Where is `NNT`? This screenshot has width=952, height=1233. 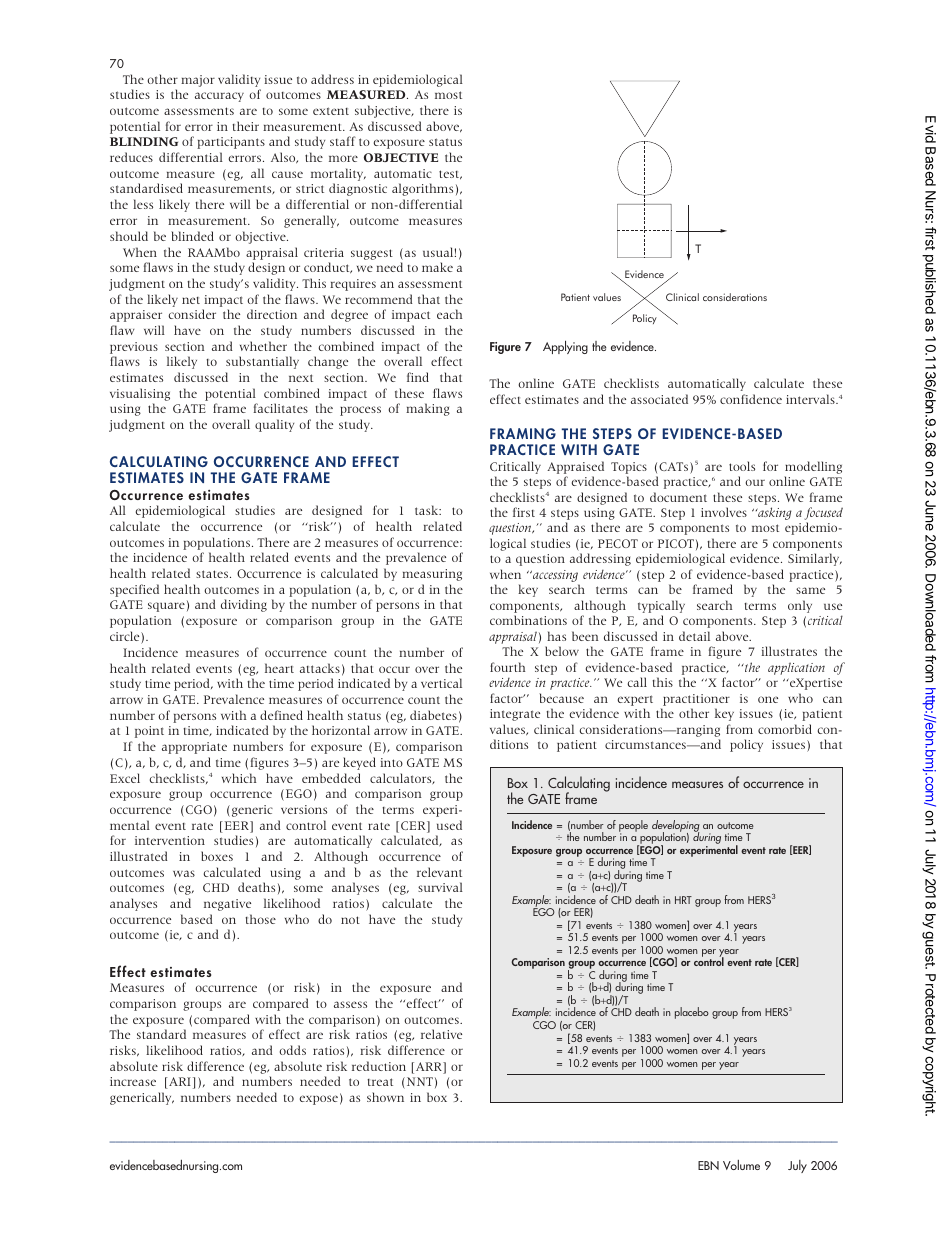
NNT is located at coordinates (418, 1083).
